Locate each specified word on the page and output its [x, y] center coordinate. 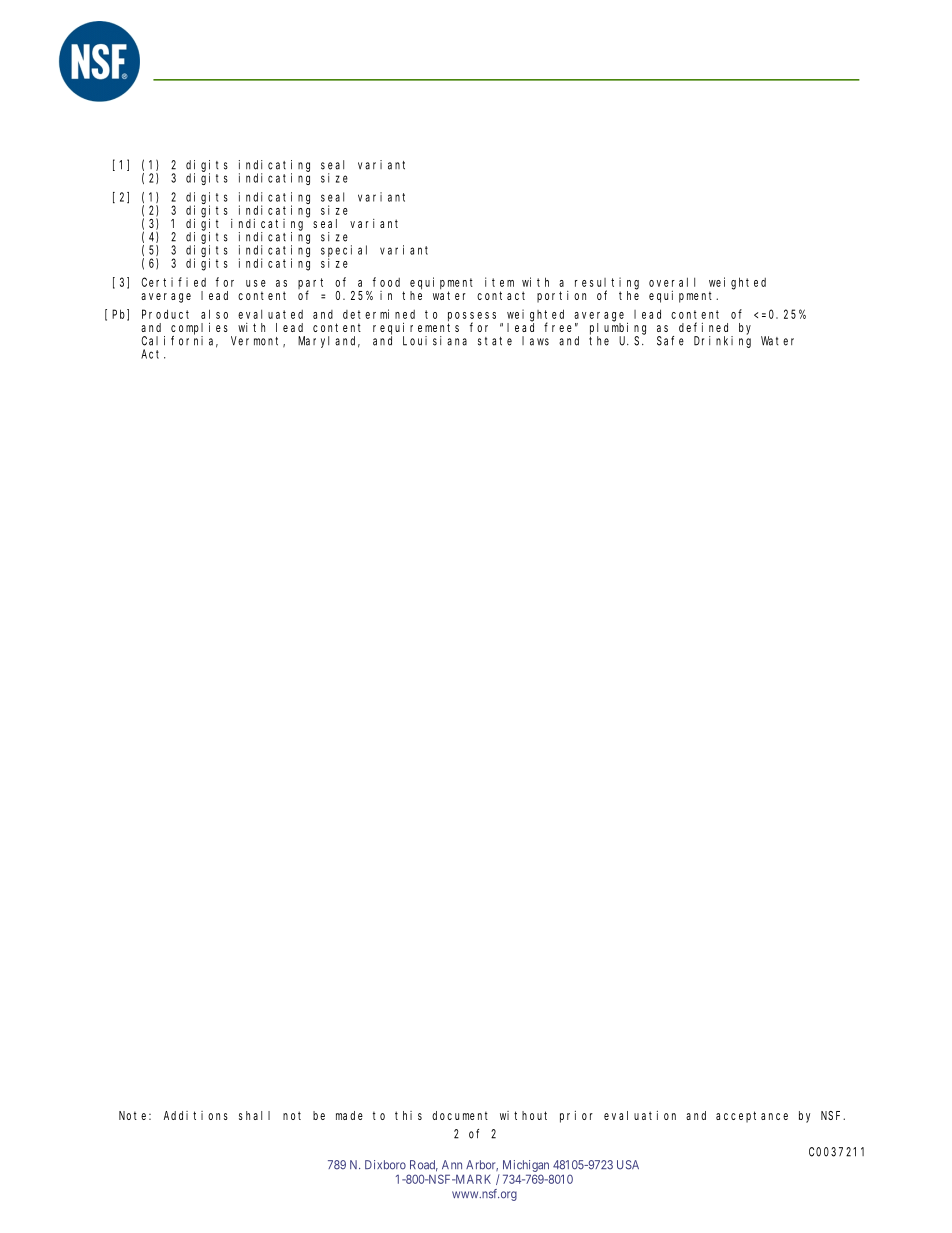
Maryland [329, 342]
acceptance [752, 1117]
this [408, 1115]
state [495, 341]
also [214, 314]
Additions [196, 1115]
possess [472, 317]
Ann [452, 1164]
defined [703, 327]
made [349, 1115]
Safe [670, 341]
